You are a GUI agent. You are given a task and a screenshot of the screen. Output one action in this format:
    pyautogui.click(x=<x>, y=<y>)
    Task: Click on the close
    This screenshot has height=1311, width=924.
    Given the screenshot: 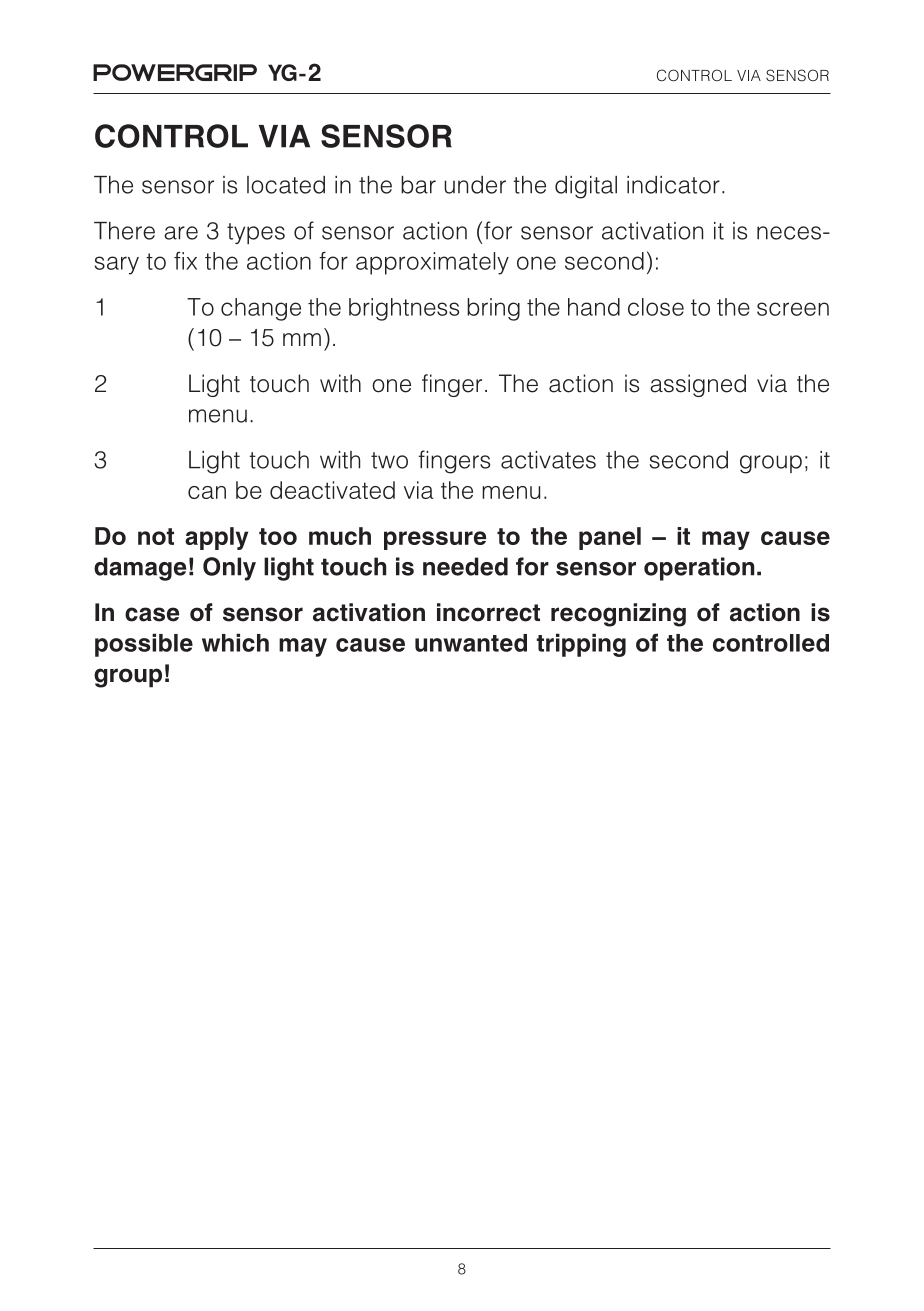 What is the action you would take?
    pyautogui.click(x=656, y=307)
